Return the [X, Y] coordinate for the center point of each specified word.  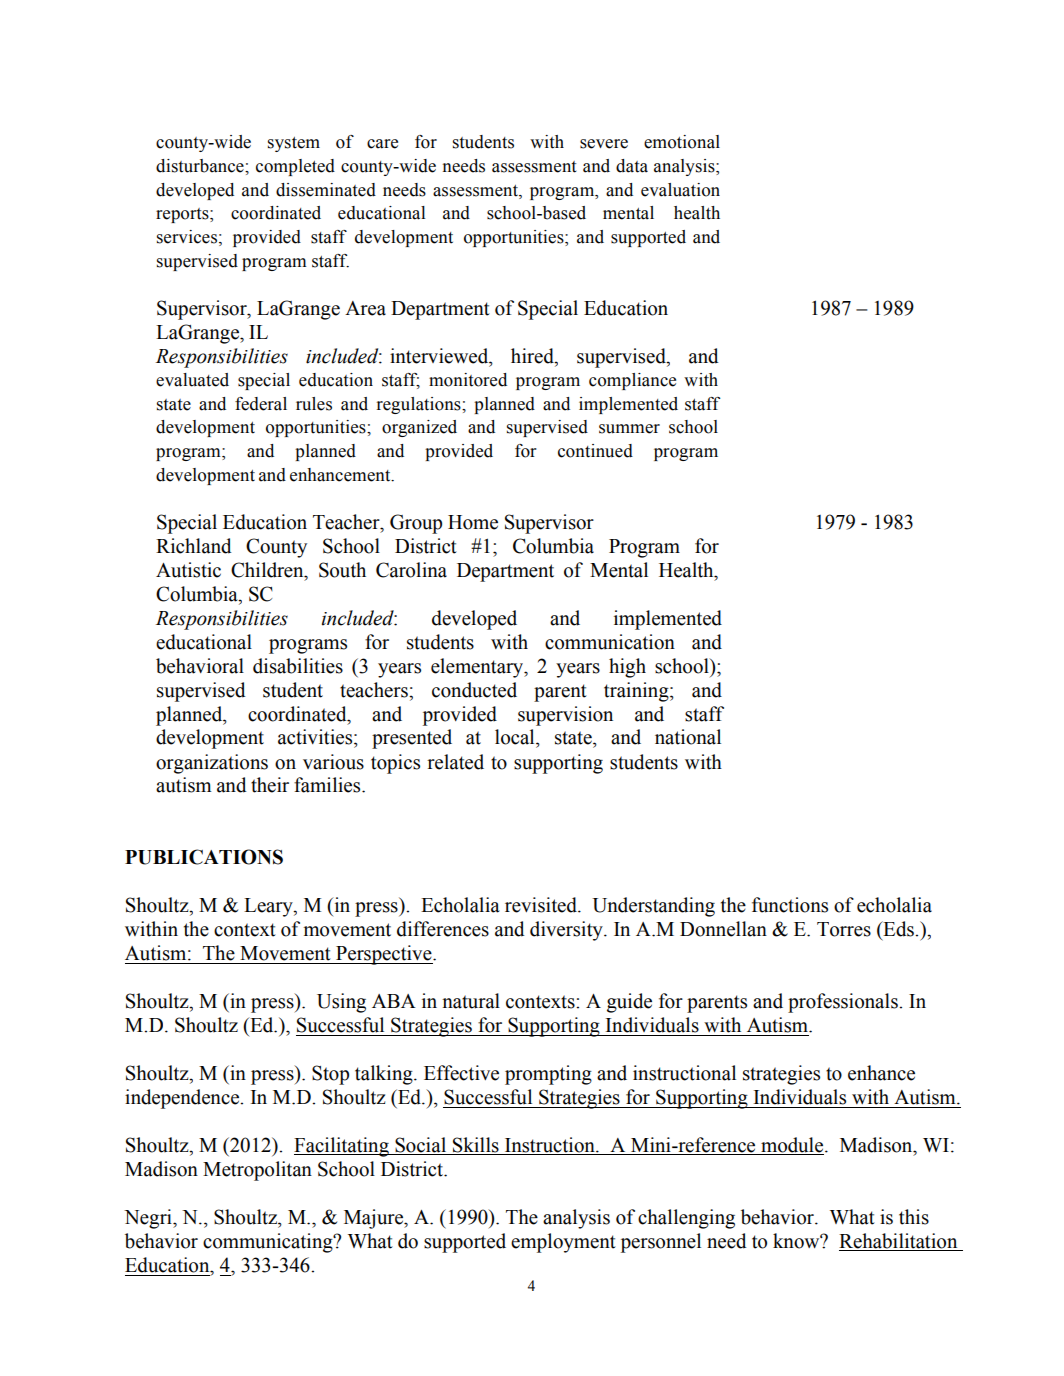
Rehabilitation [898, 1241]
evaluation [680, 190]
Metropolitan [257, 1171]
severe [604, 144]
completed [295, 167]
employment [563, 1243]
